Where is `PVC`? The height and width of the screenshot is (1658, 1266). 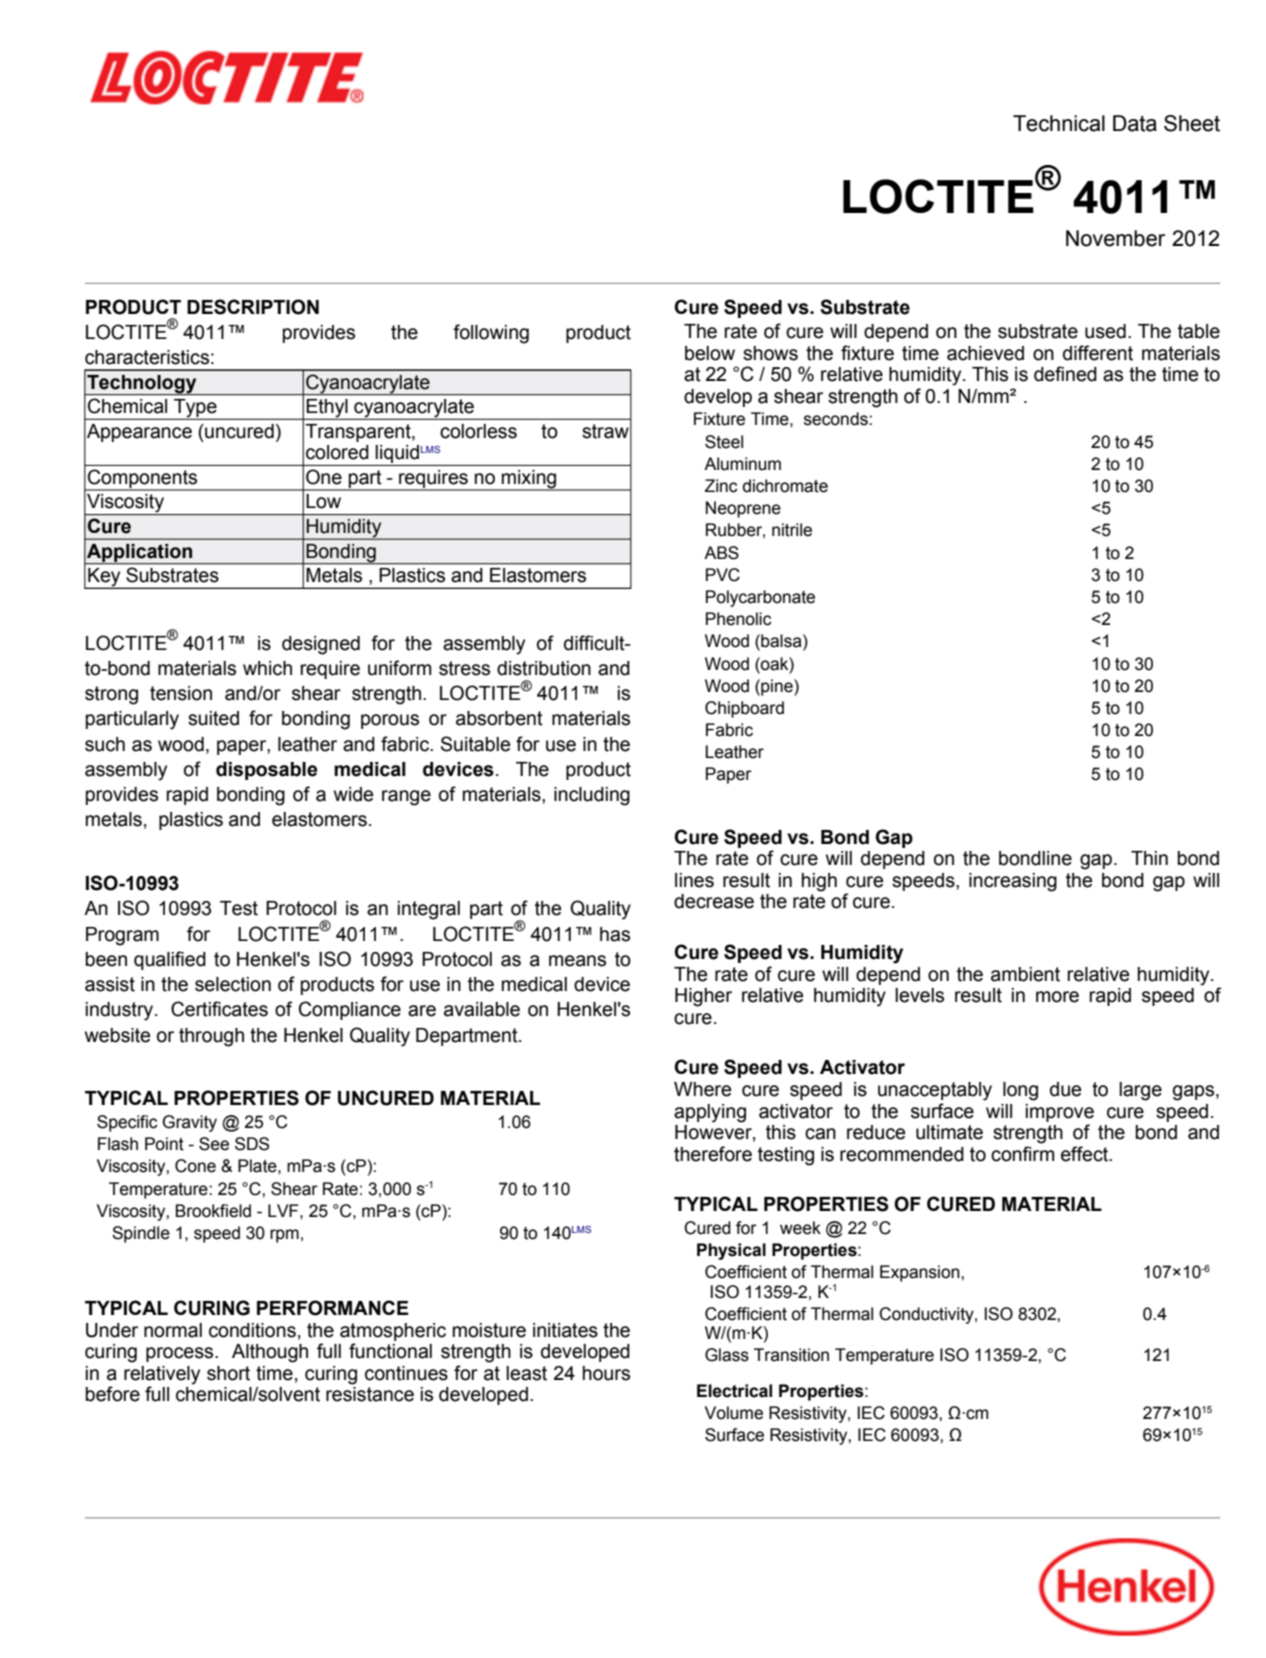
PVC is located at coordinates (723, 575).
